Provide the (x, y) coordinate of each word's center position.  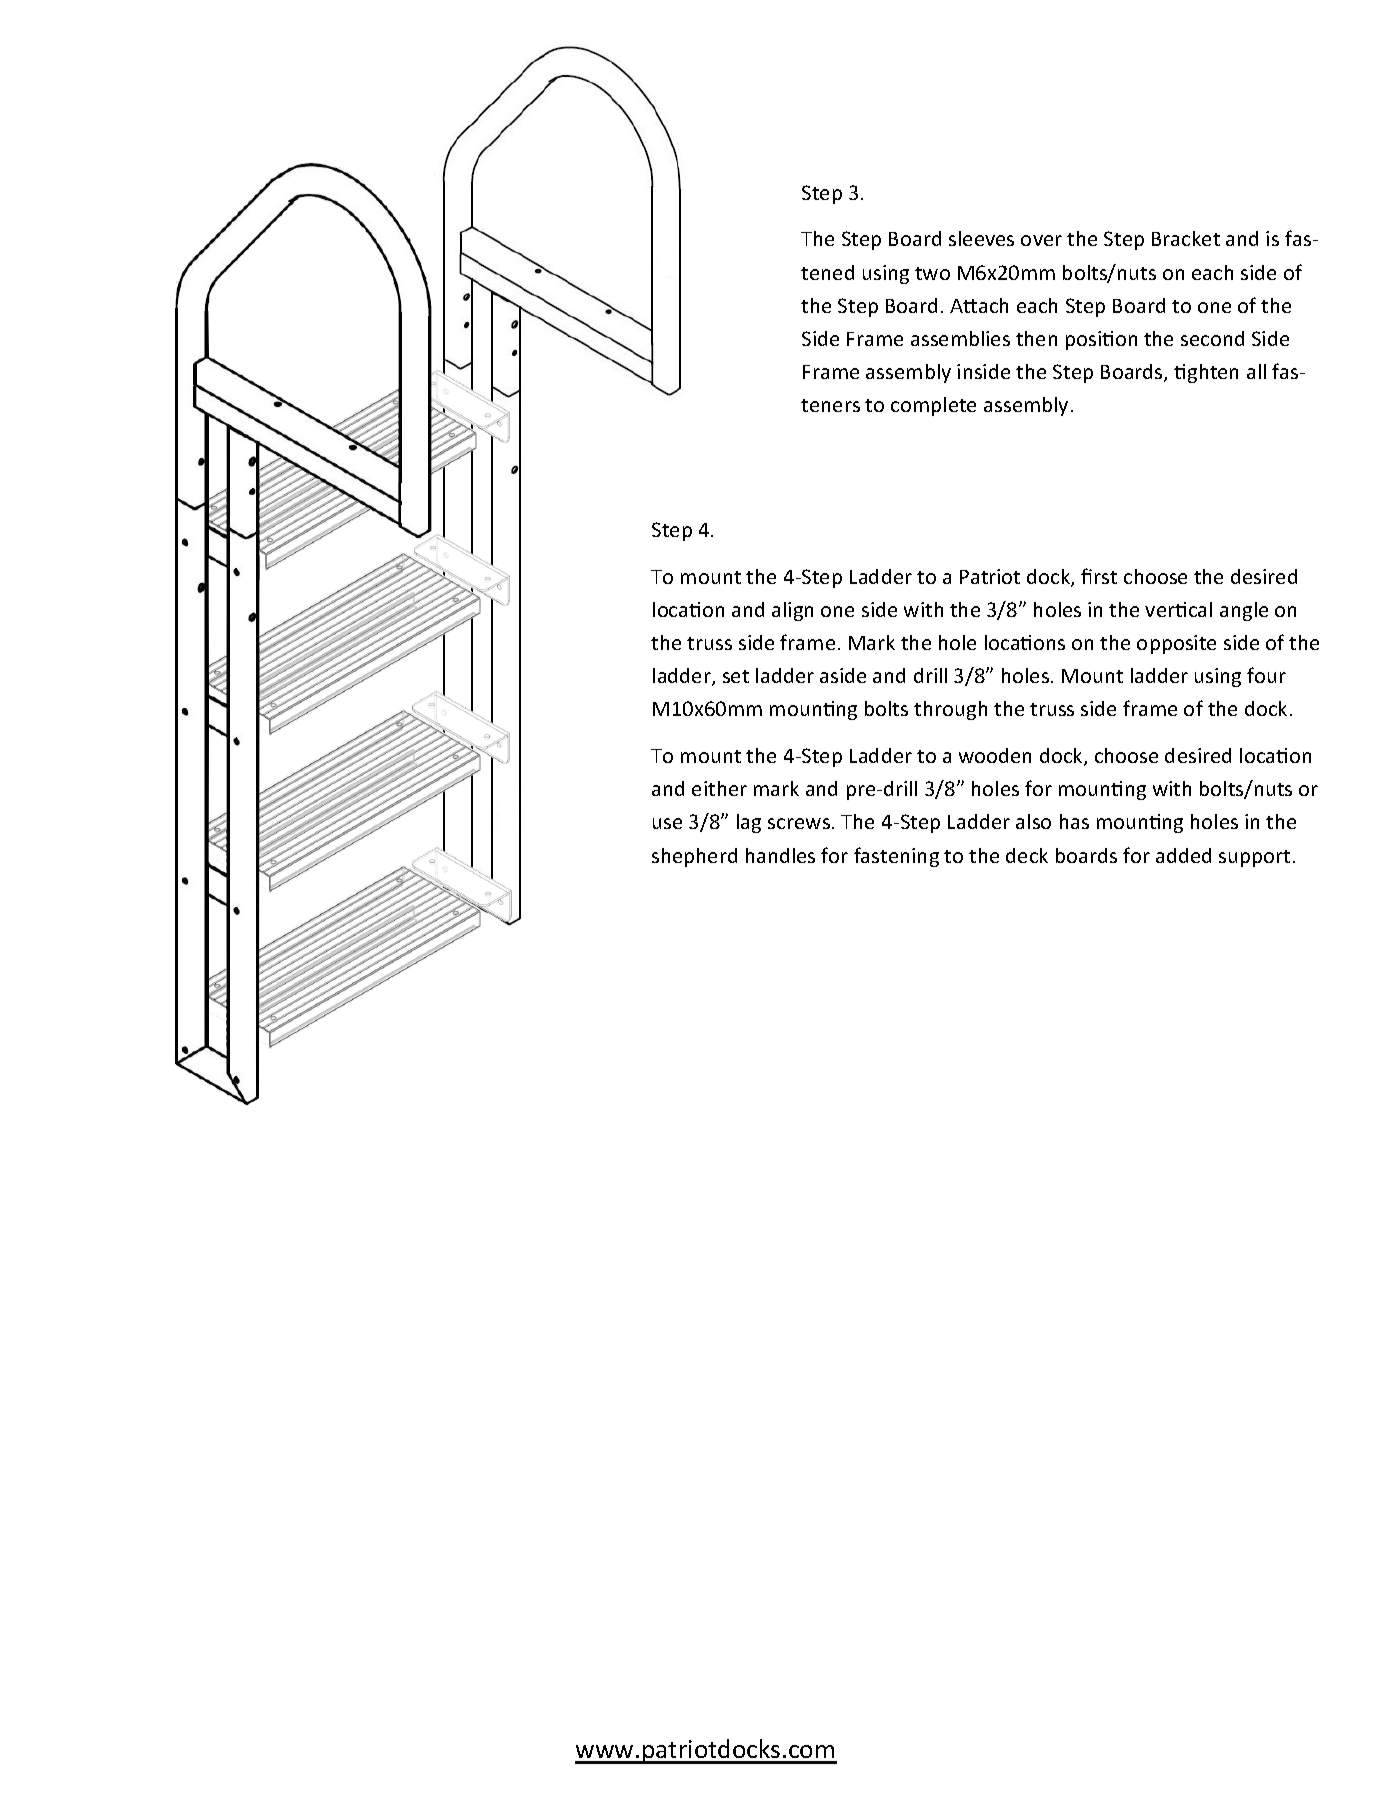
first (1099, 576)
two (932, 273)
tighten (1206, 373)
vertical (1178, 609)
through (950, 710)
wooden (995, 755)
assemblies (960, 338)
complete (933, 406)
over (1041, 240)
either (719, 788)
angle (1244, 611)
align (792, 611)
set (736, 676)
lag (749, 823)
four (1266, 675)
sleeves (981, 238)
